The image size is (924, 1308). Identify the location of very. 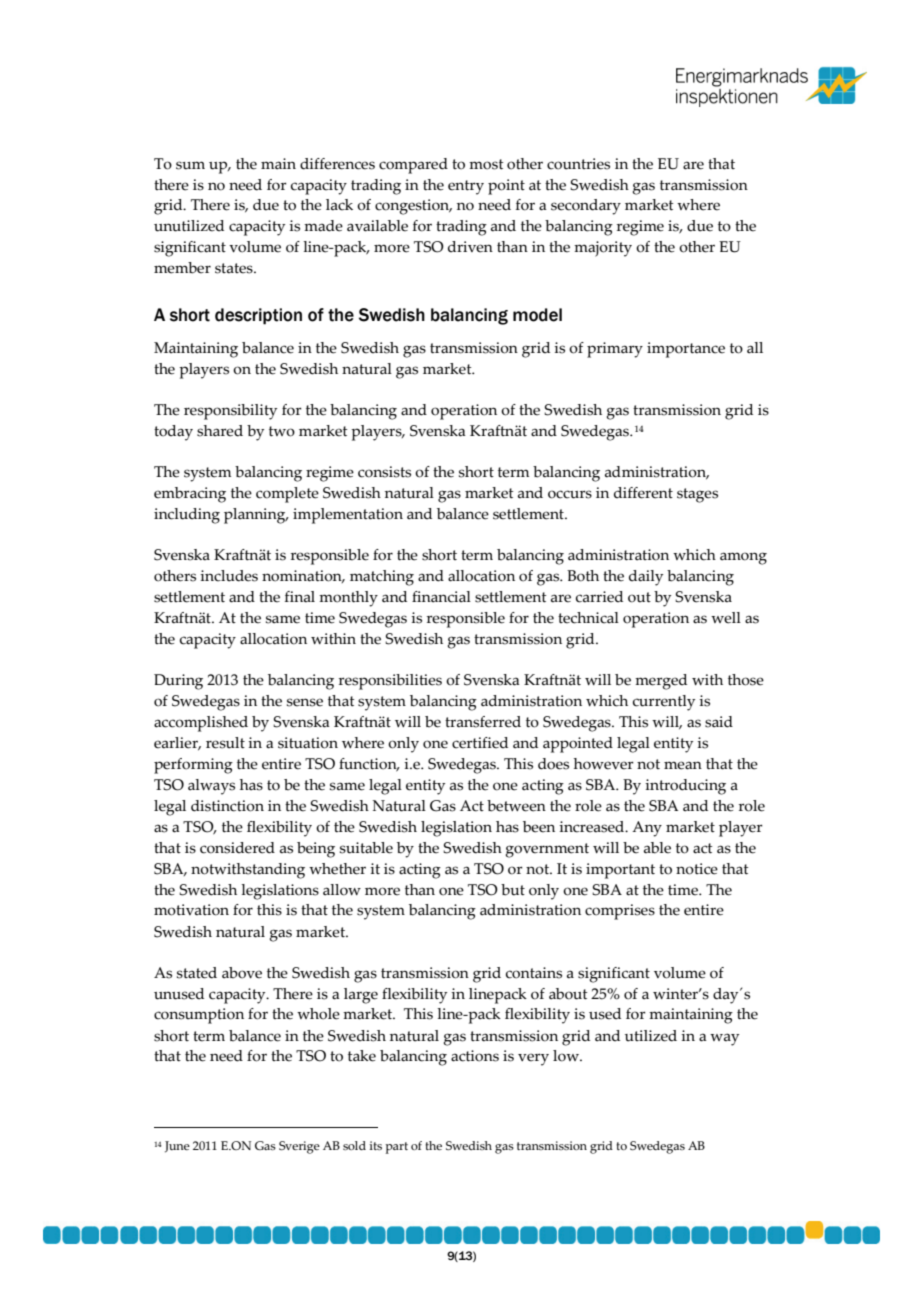
(533, 1059).
